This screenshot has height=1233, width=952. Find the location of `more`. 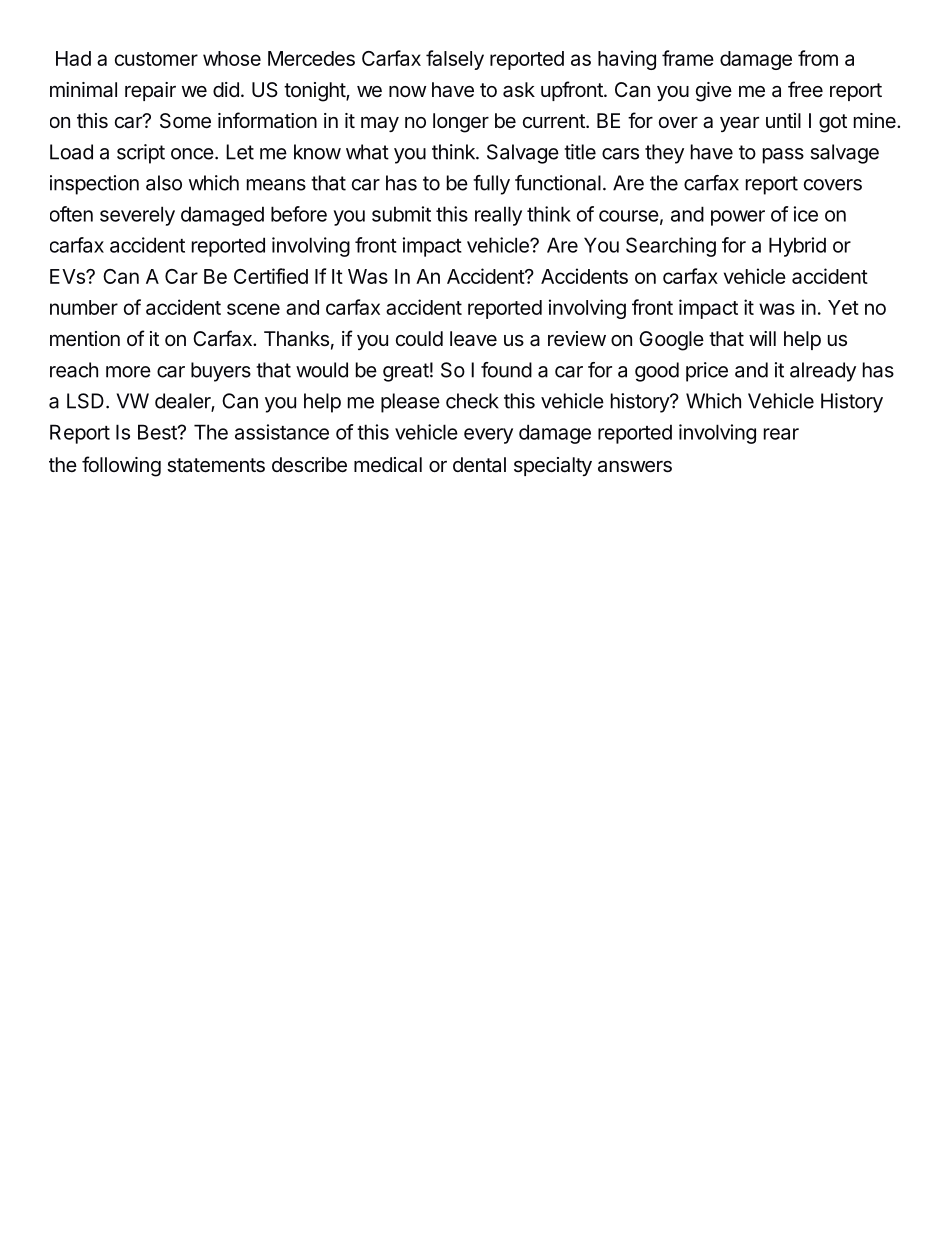

more is located at coordinates (128, 372).
